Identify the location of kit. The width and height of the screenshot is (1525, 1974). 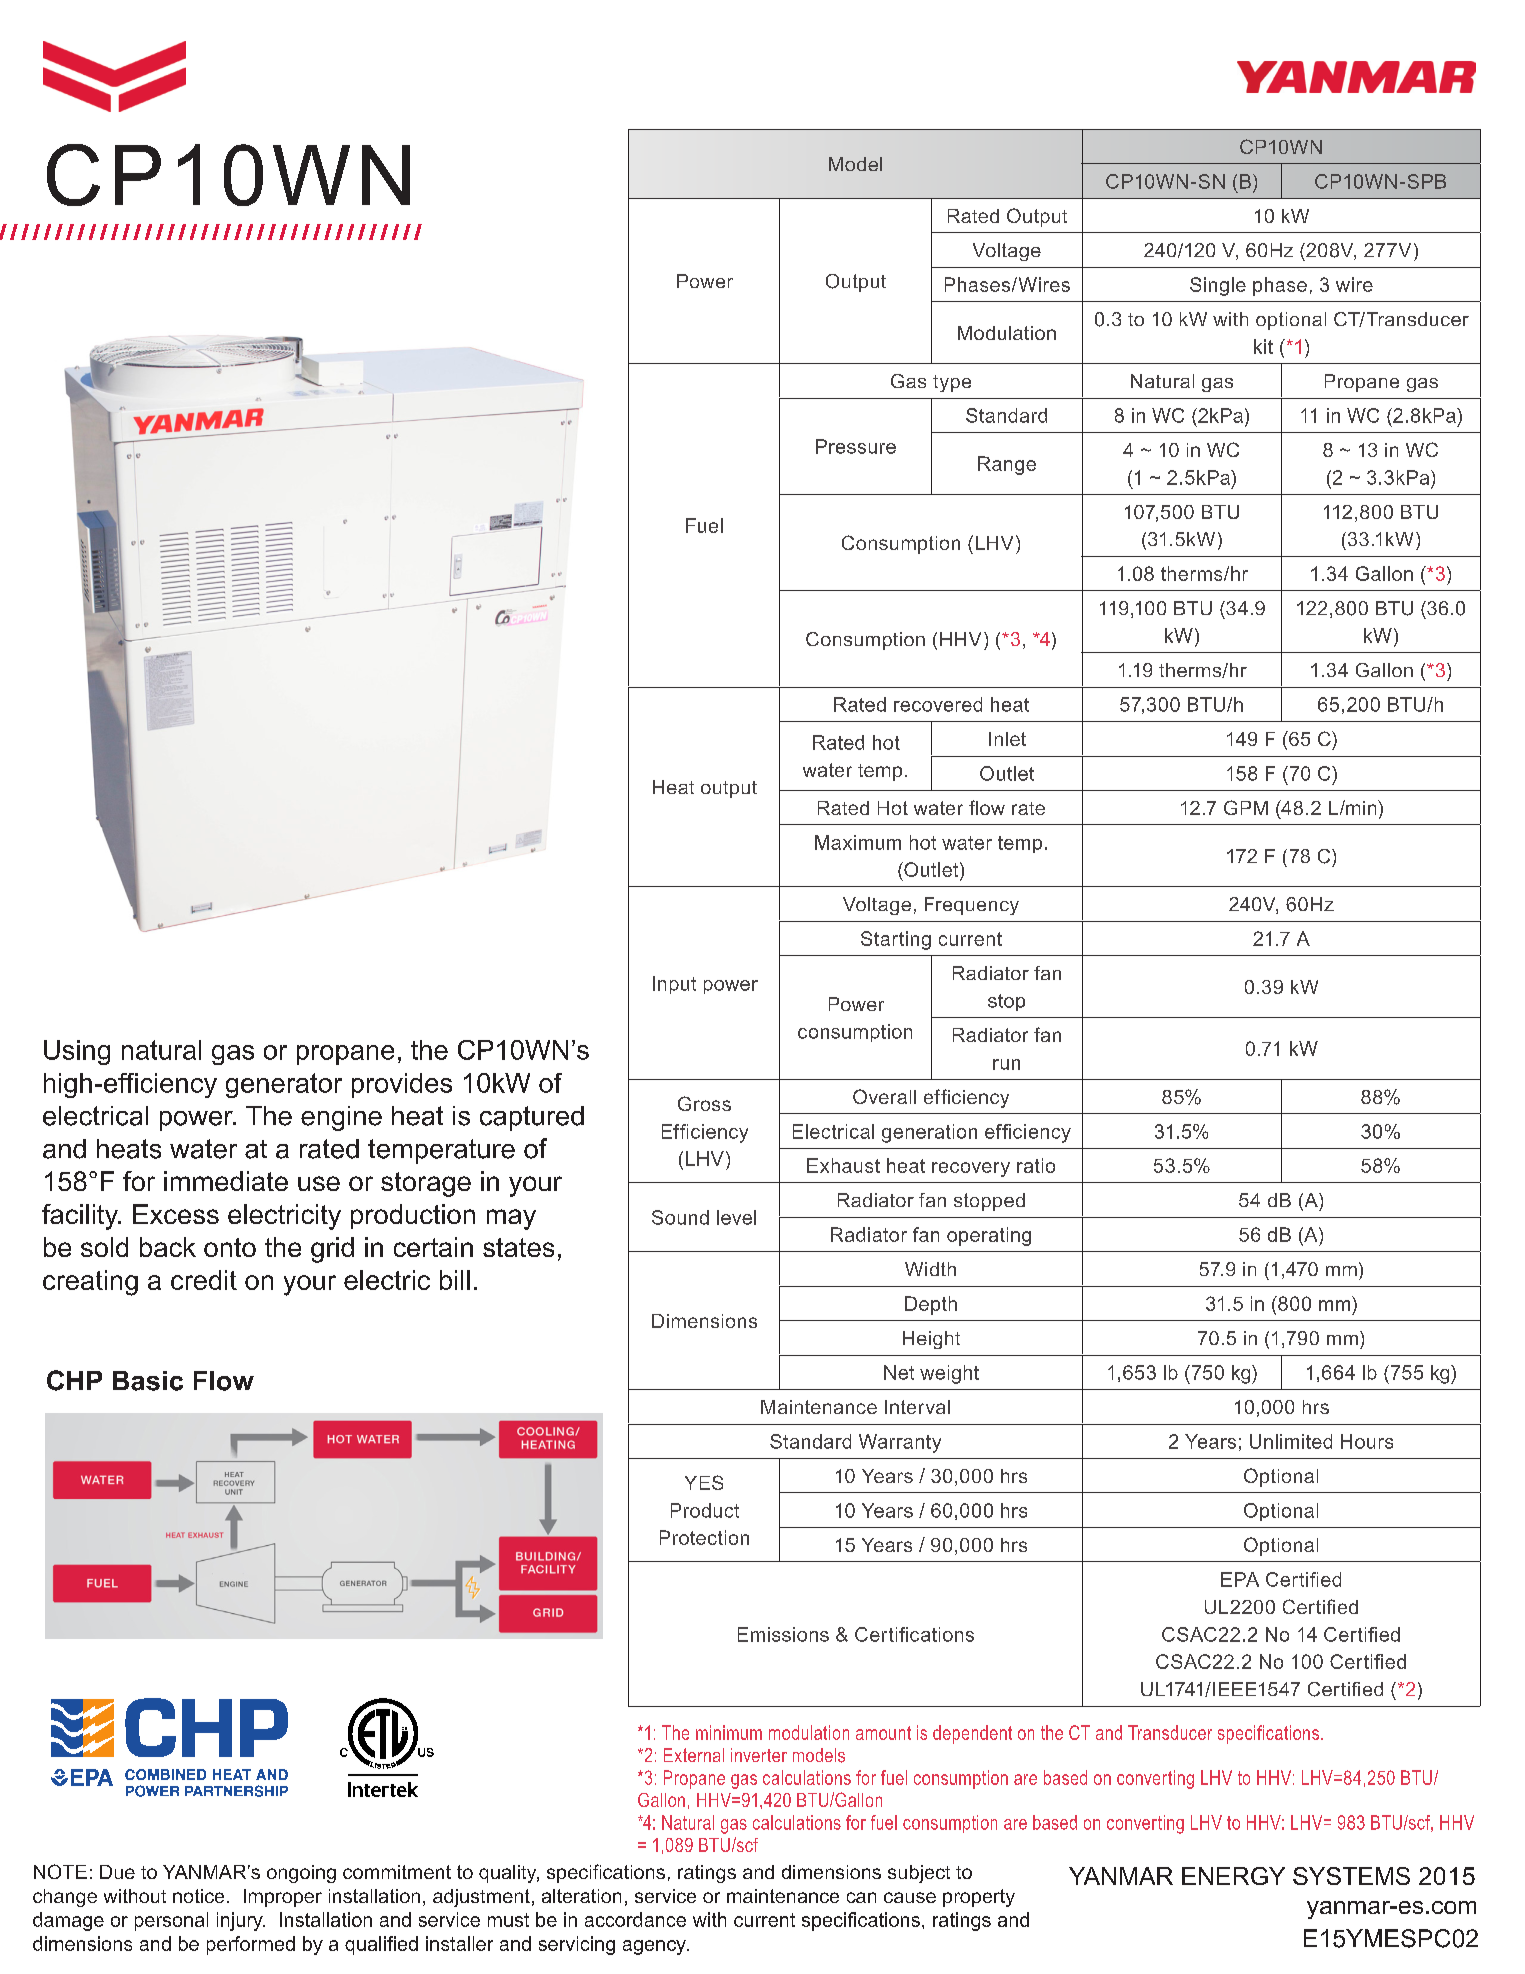
(1263, 346).
